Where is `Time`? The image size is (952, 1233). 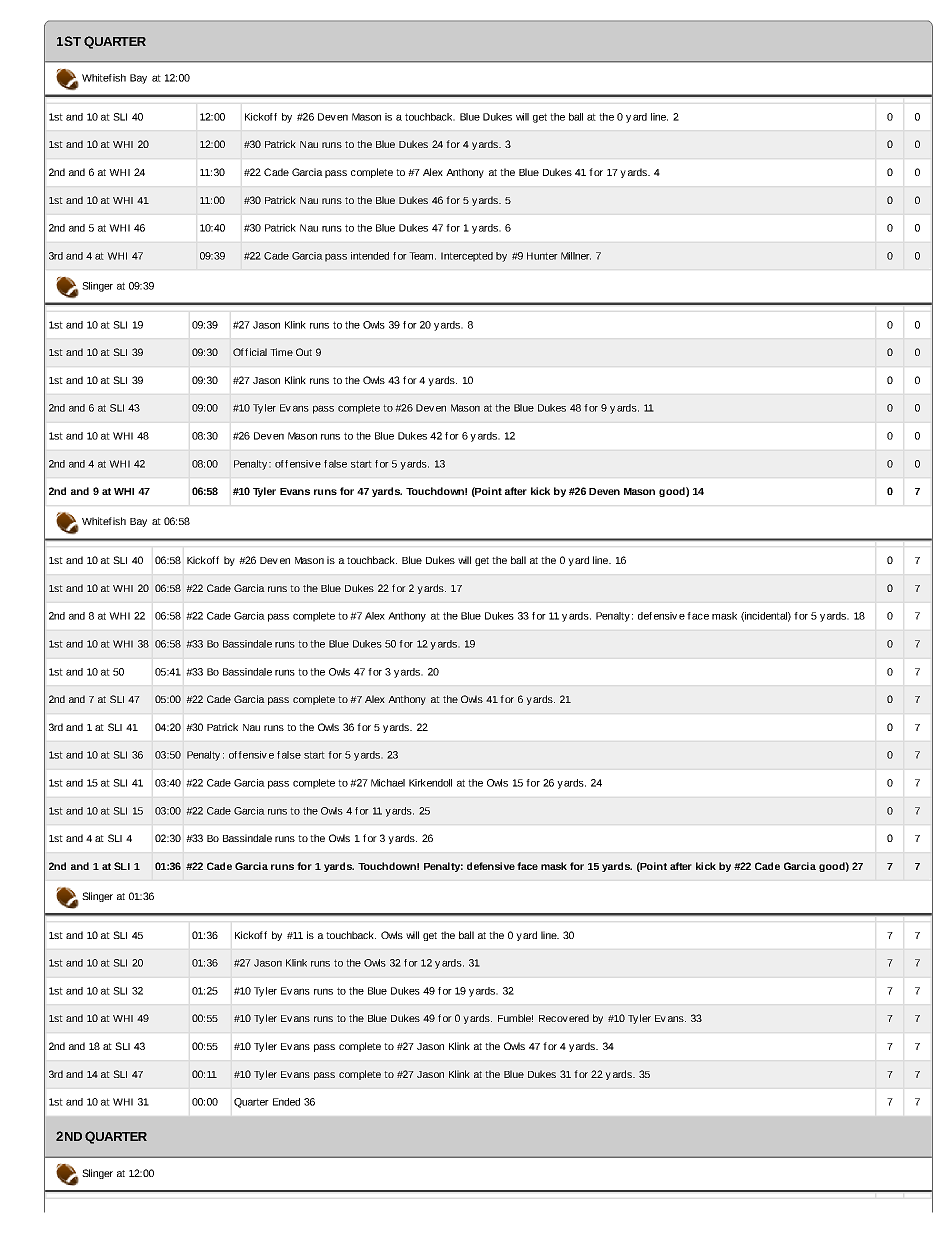
Time is located at coordinates (281, 352).
